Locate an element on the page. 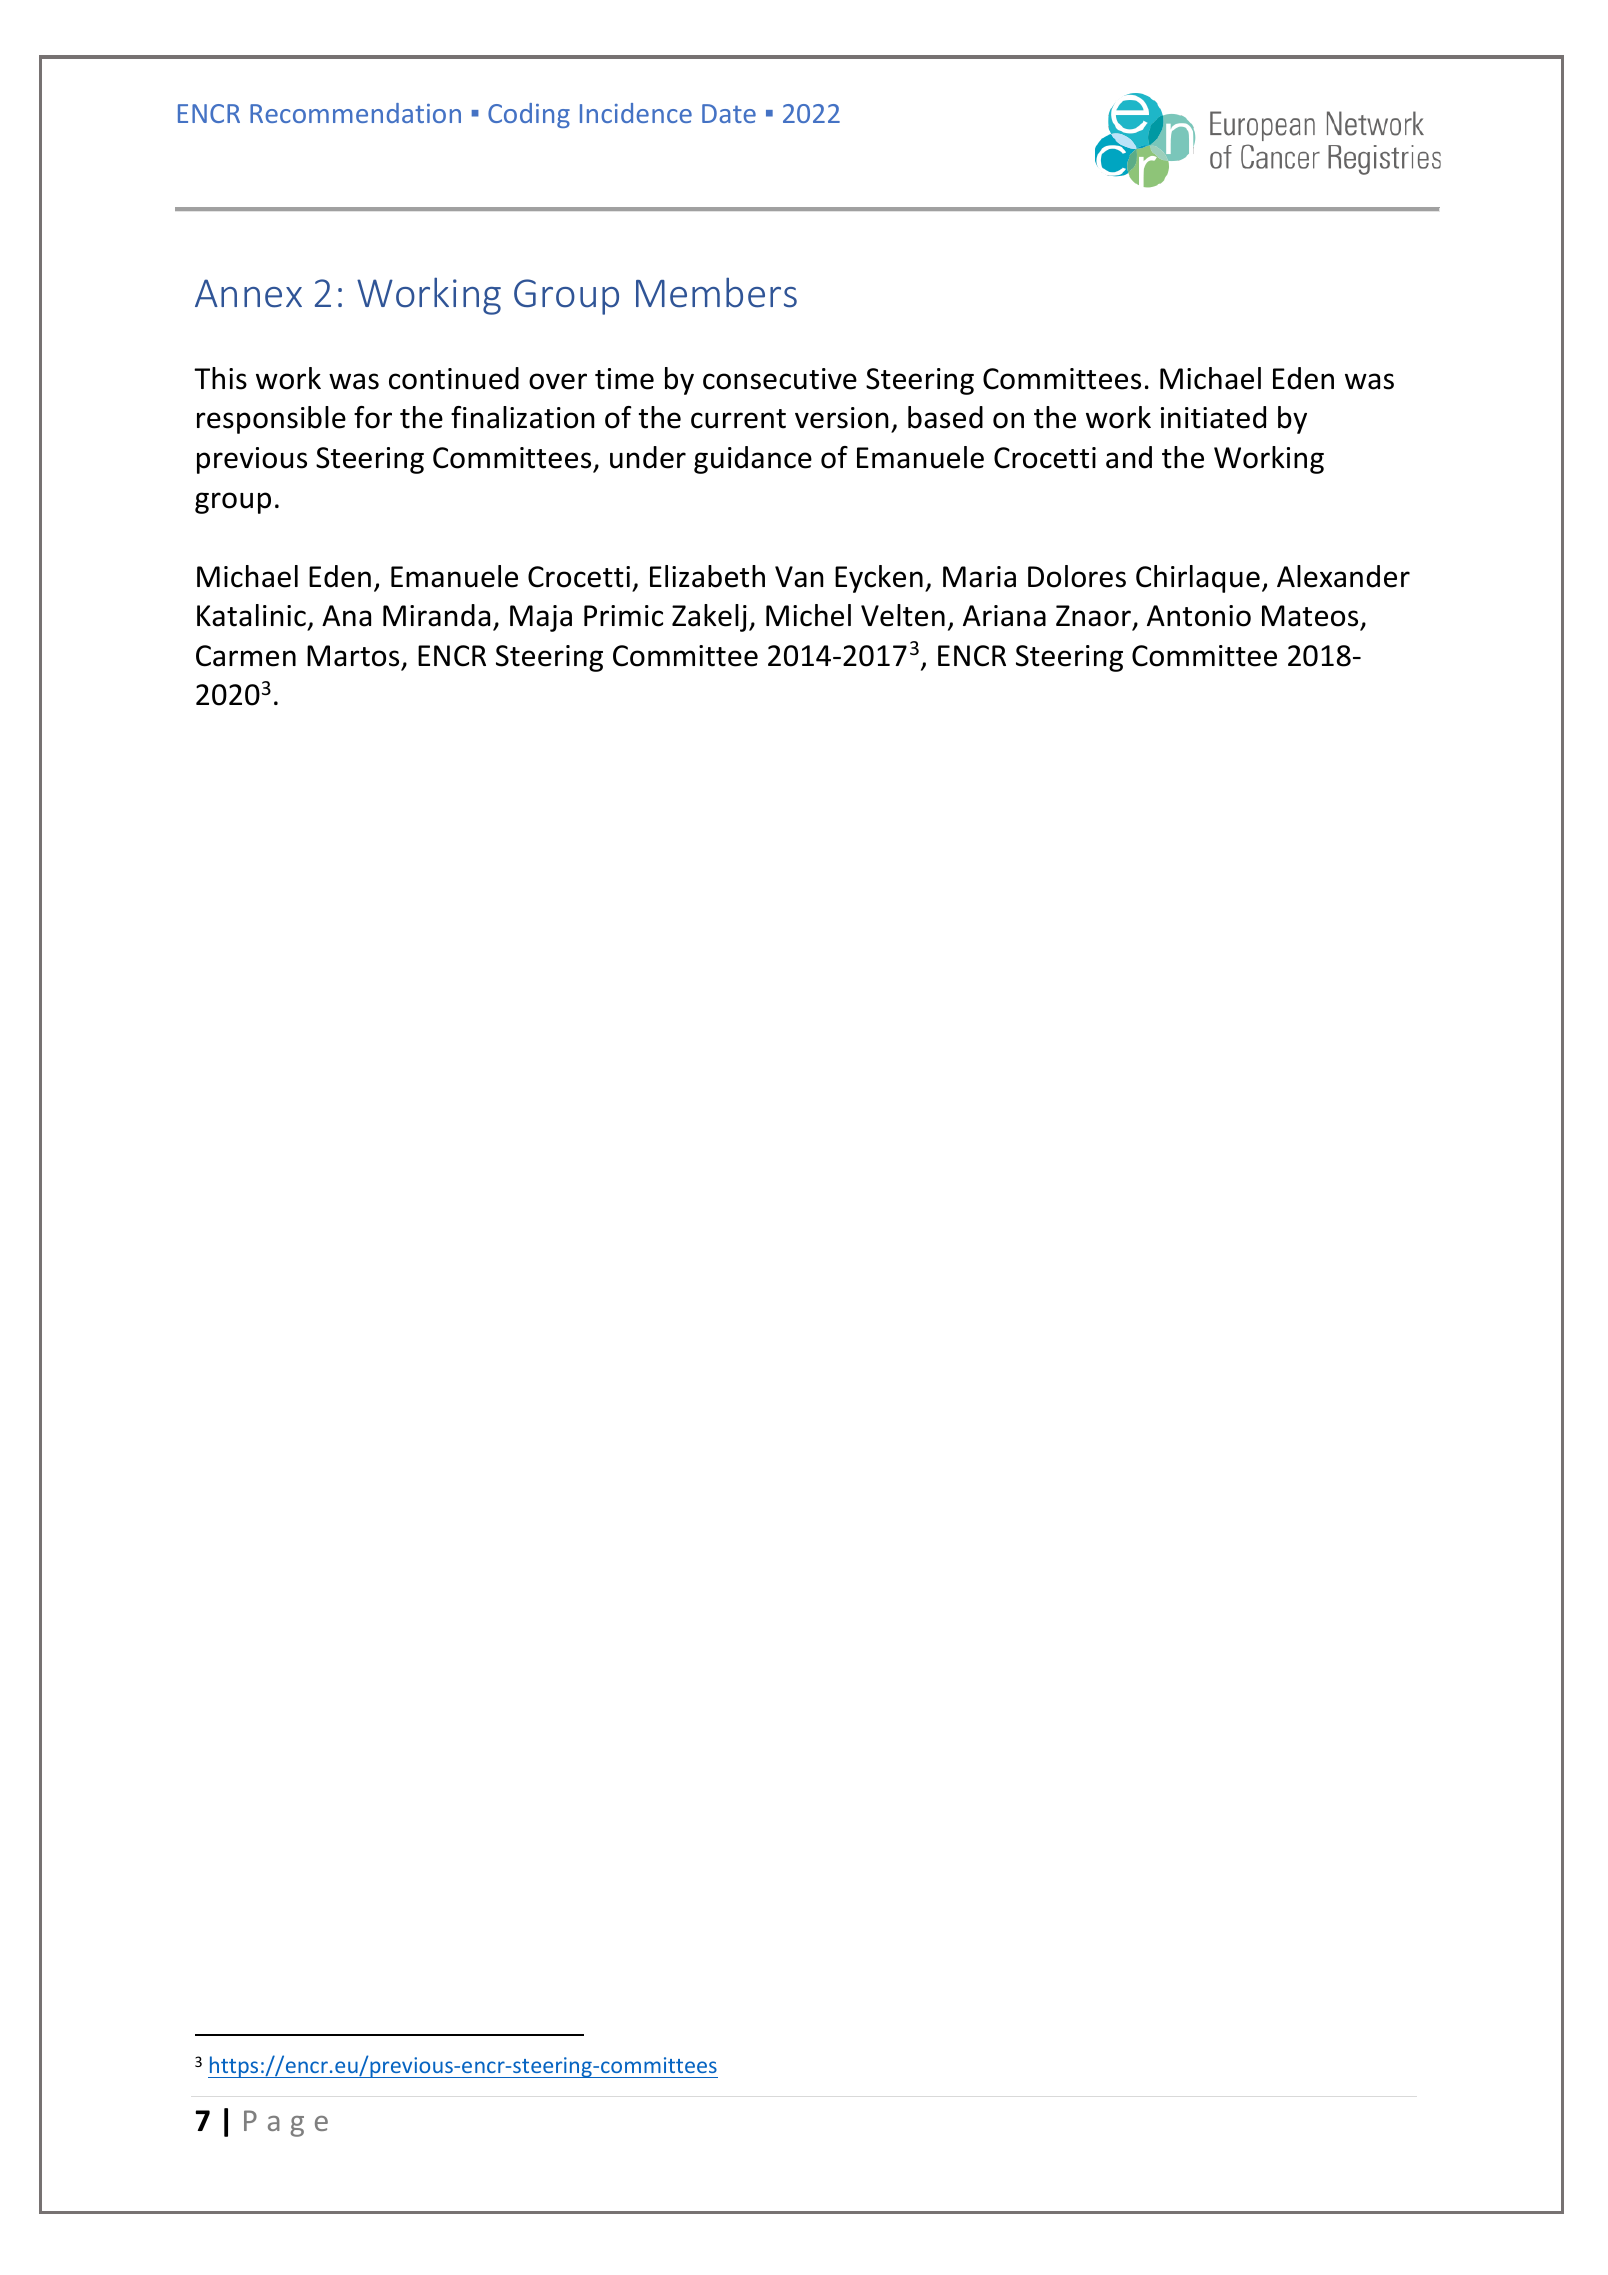  Carmen is located at coordinates (246, 656).
